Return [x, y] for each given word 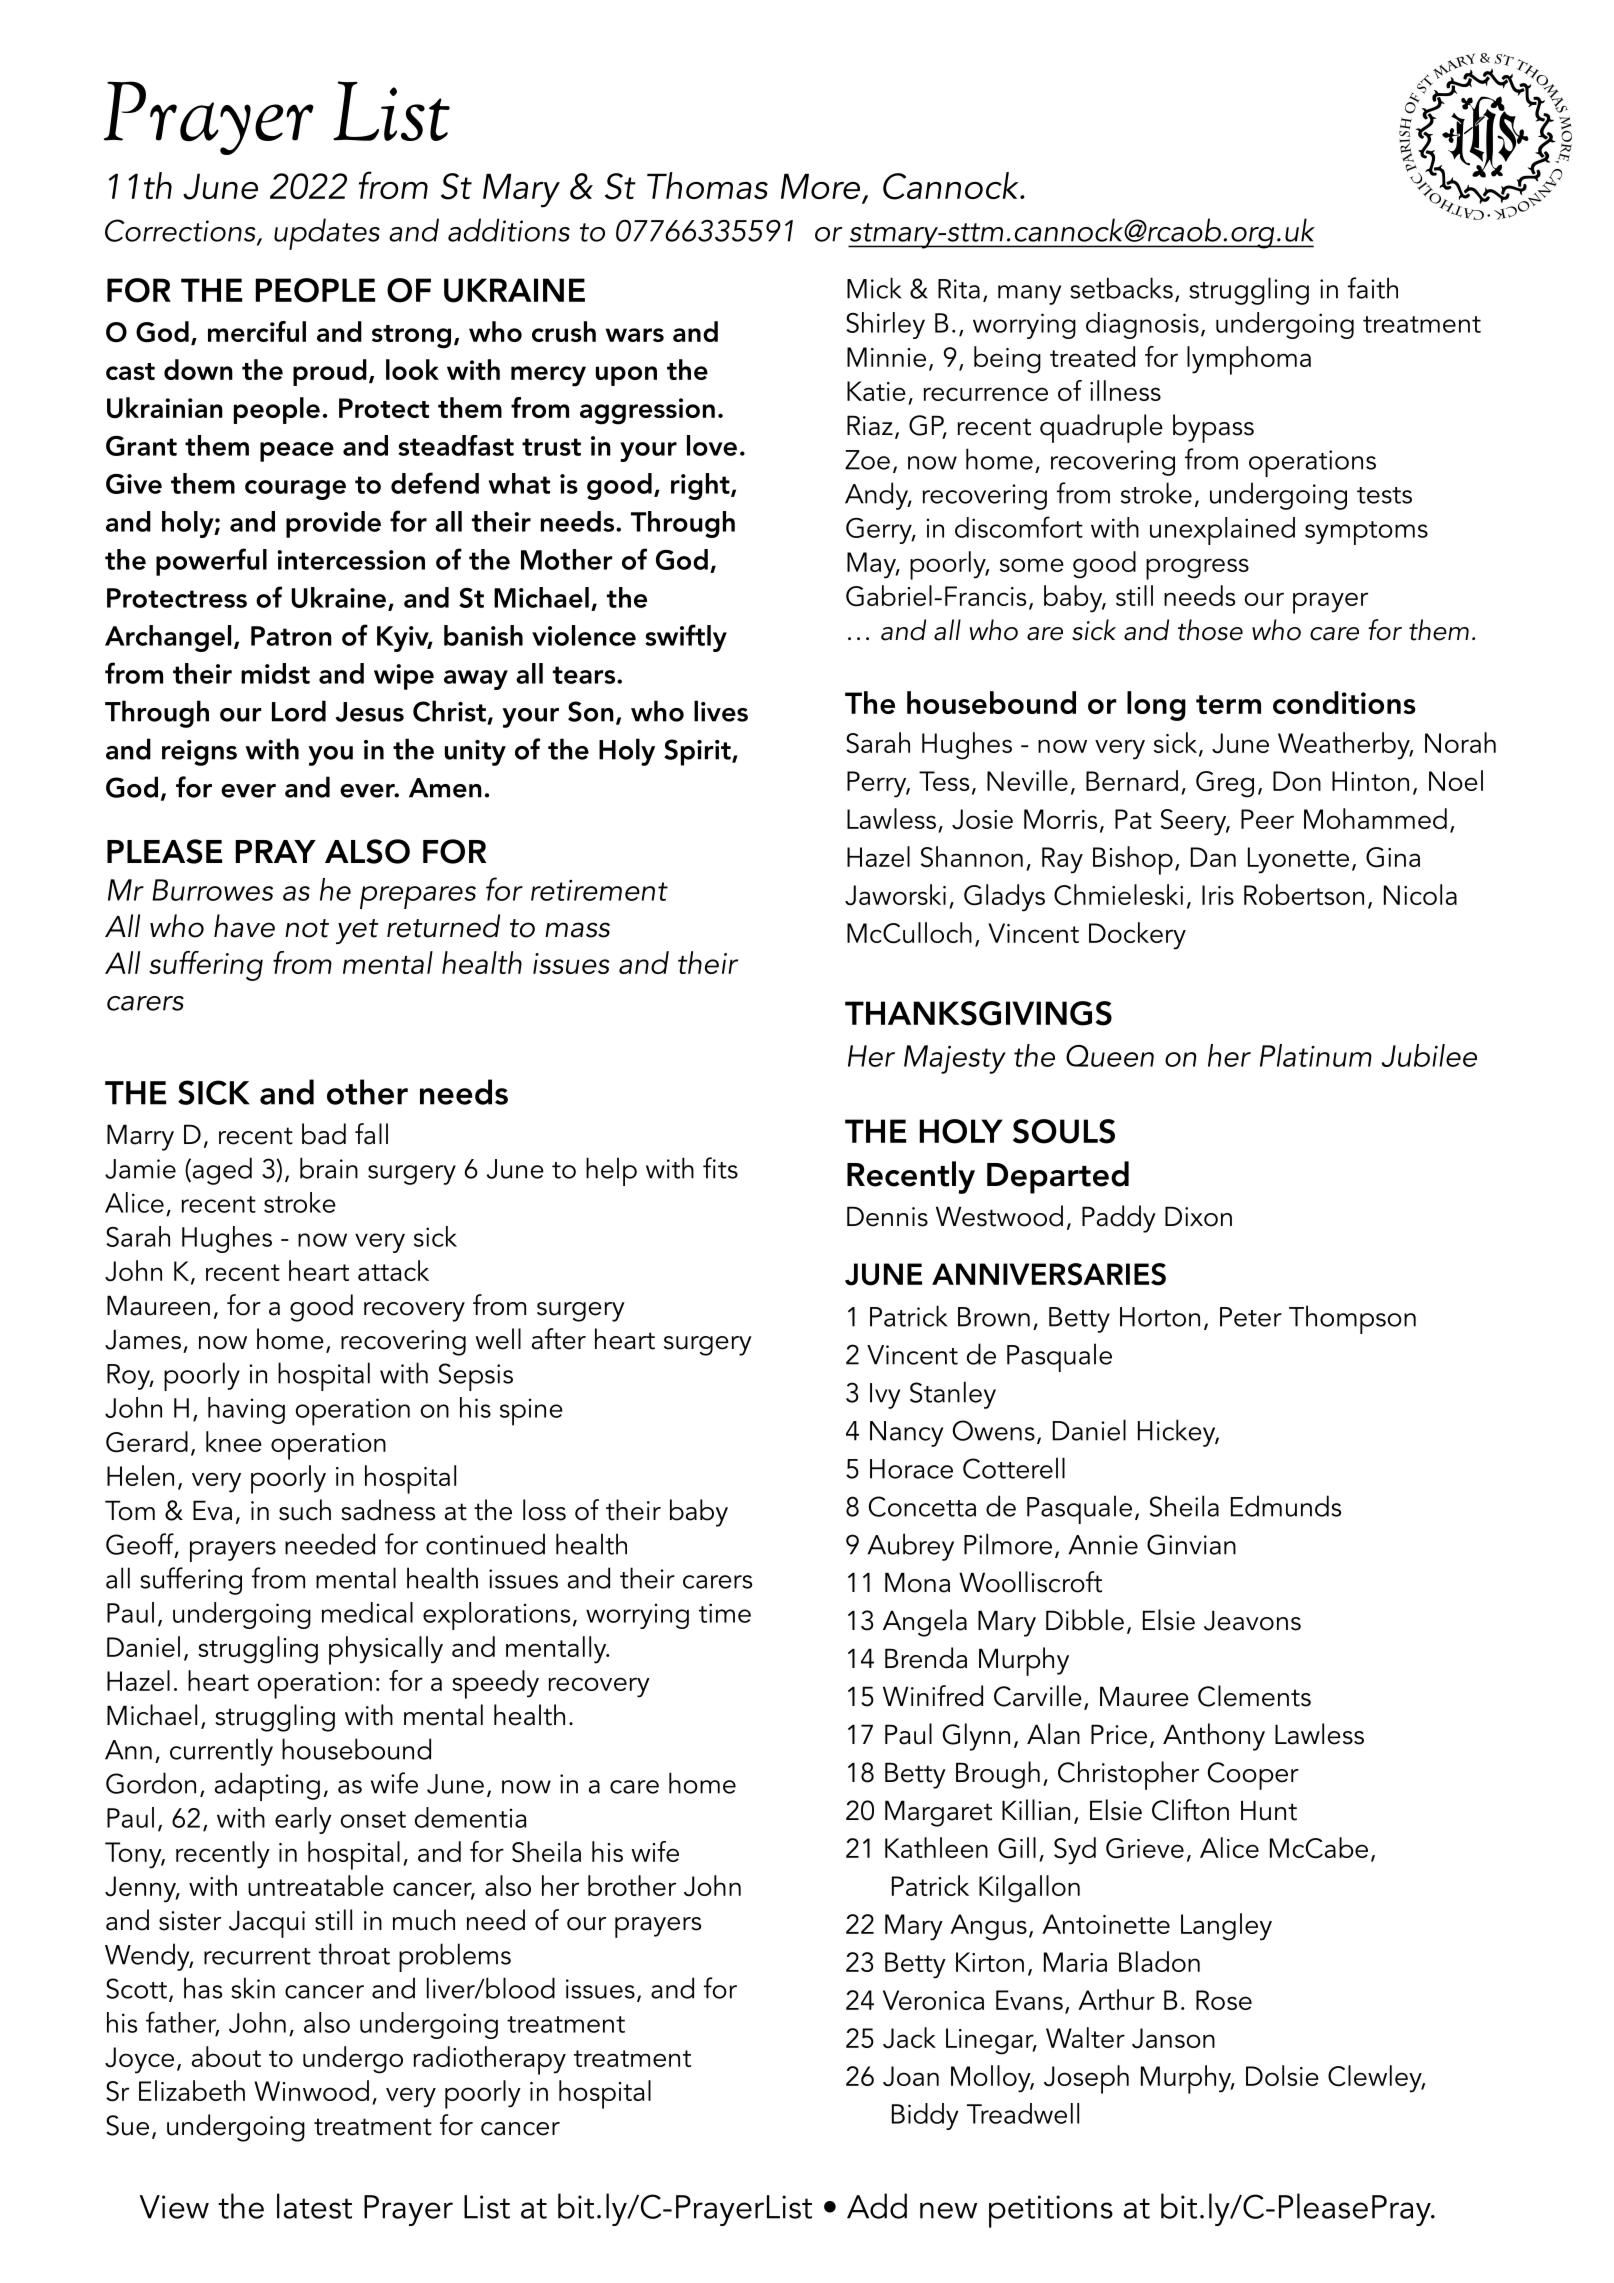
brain [329, 1168]
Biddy [925, 2116]
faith [1373, 288]
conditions [1344, 702]
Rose [1224, 2000]
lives [721, 711]
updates [327, 234]
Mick [874, 288]
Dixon [1198, 1216]
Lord [299, 711]
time [725, 1613]
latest [314, 2206]
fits [720, 1168]
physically [386, 1650]
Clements [1254, 1696]
